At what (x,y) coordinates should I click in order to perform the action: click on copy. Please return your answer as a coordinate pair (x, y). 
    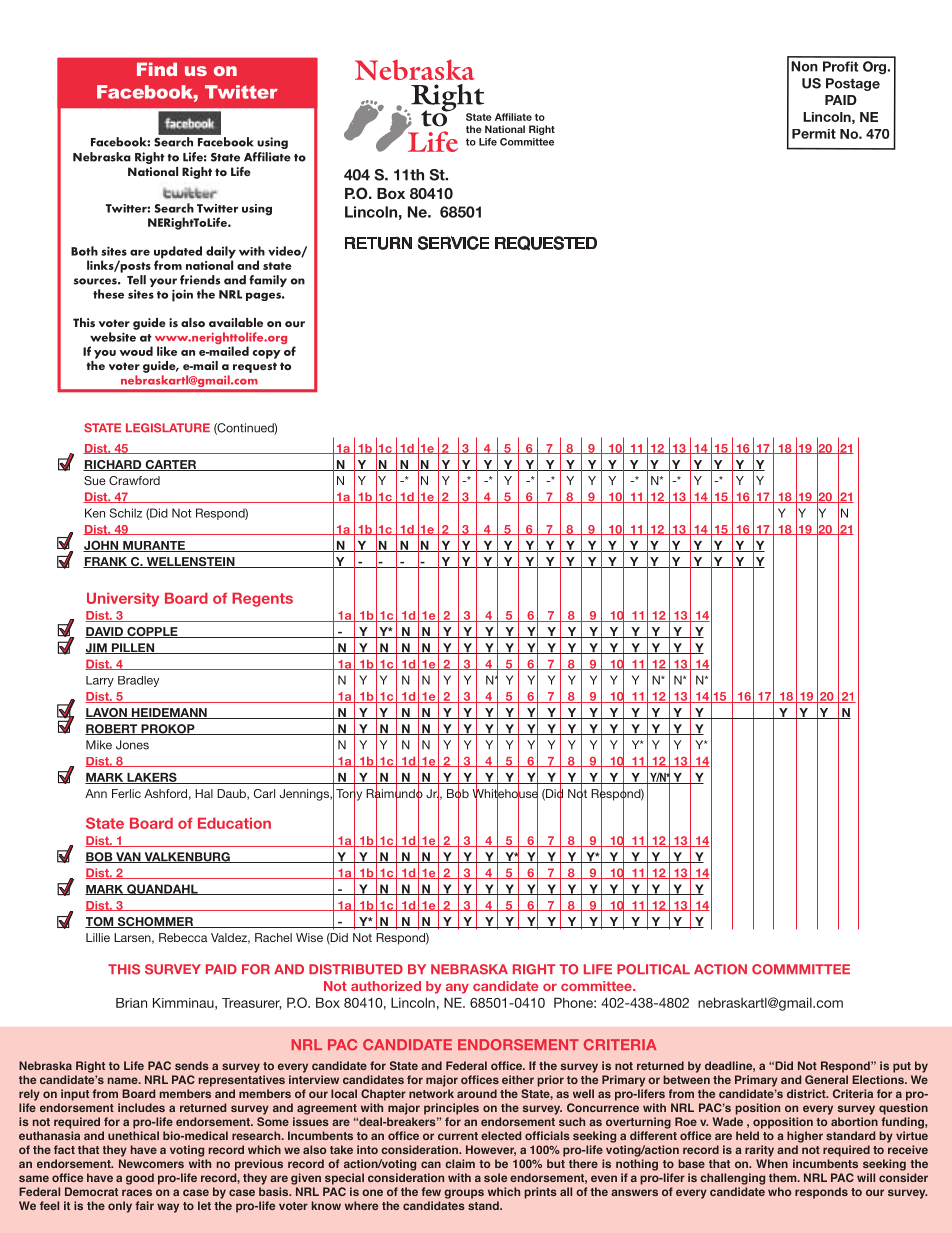
    Looking at the image, I should click on (267, 354).
